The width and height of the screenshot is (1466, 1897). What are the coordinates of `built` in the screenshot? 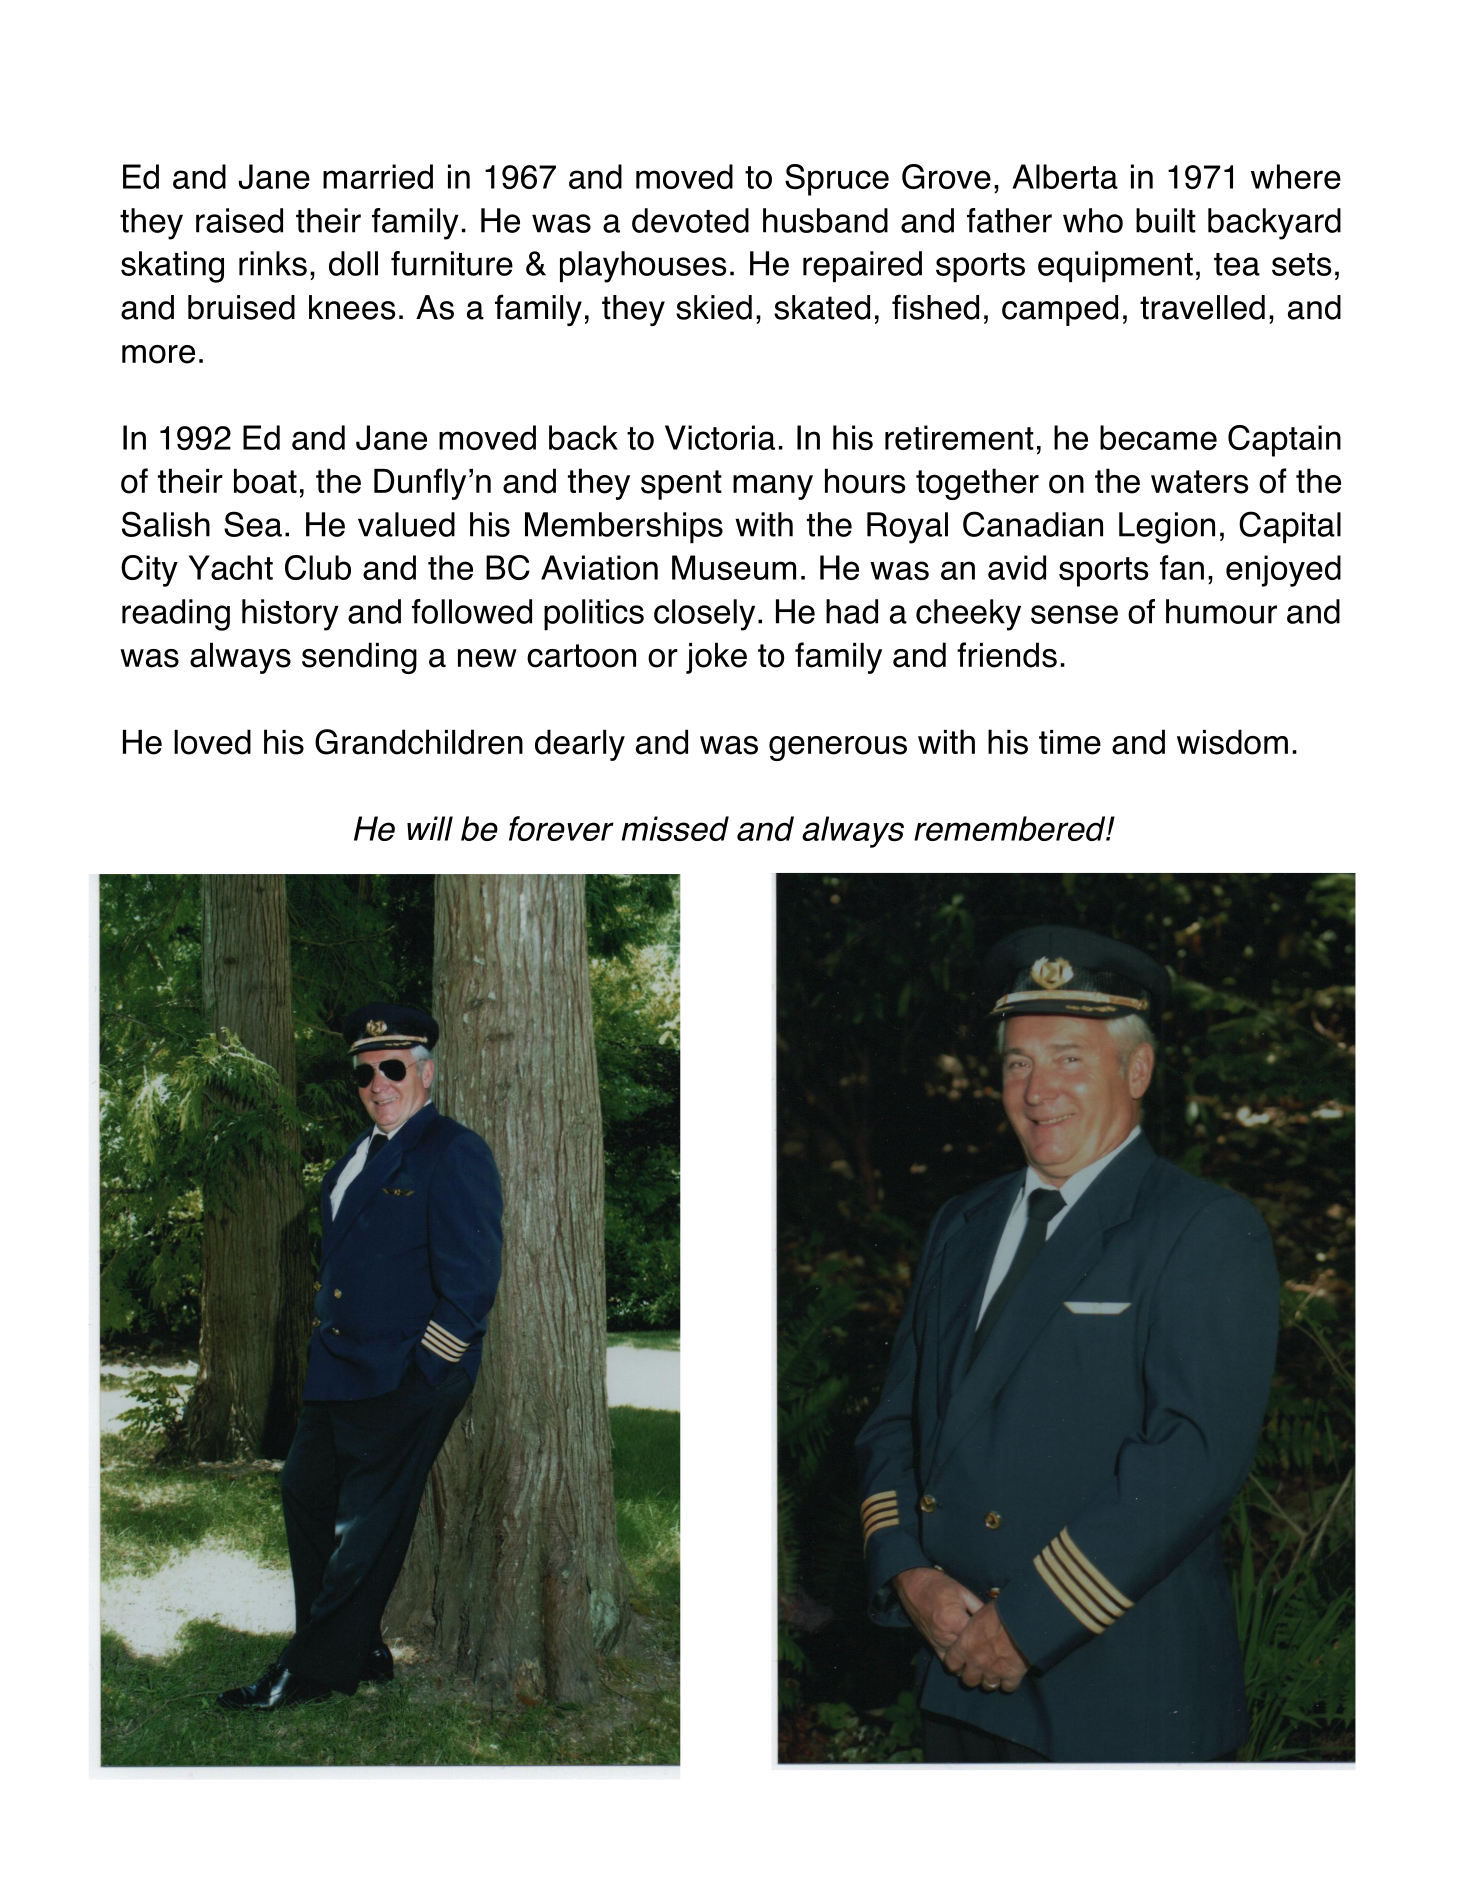 It's located at (1166, 220).
